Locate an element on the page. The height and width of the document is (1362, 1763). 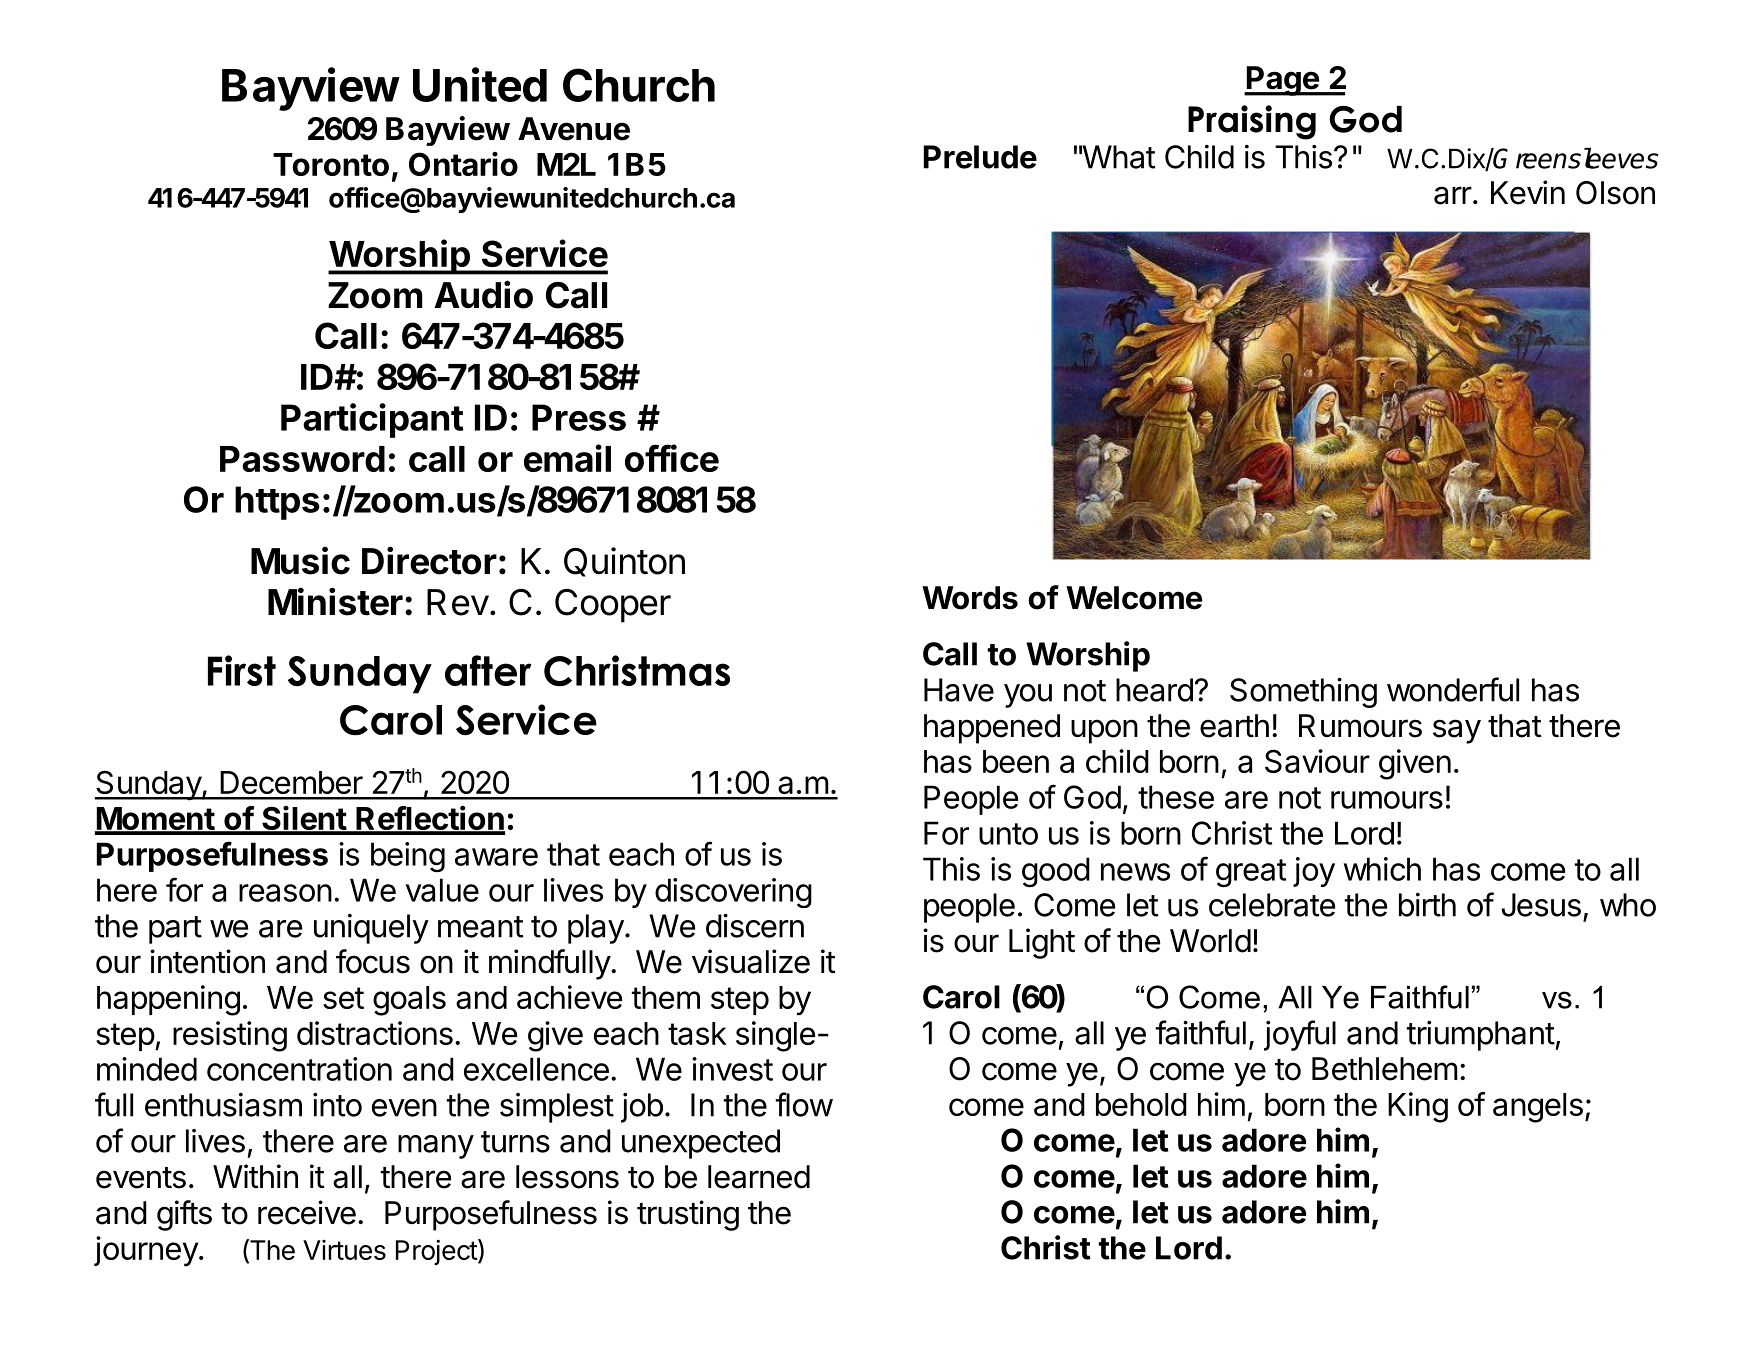
Page is located at coordinates (1283, 81).
